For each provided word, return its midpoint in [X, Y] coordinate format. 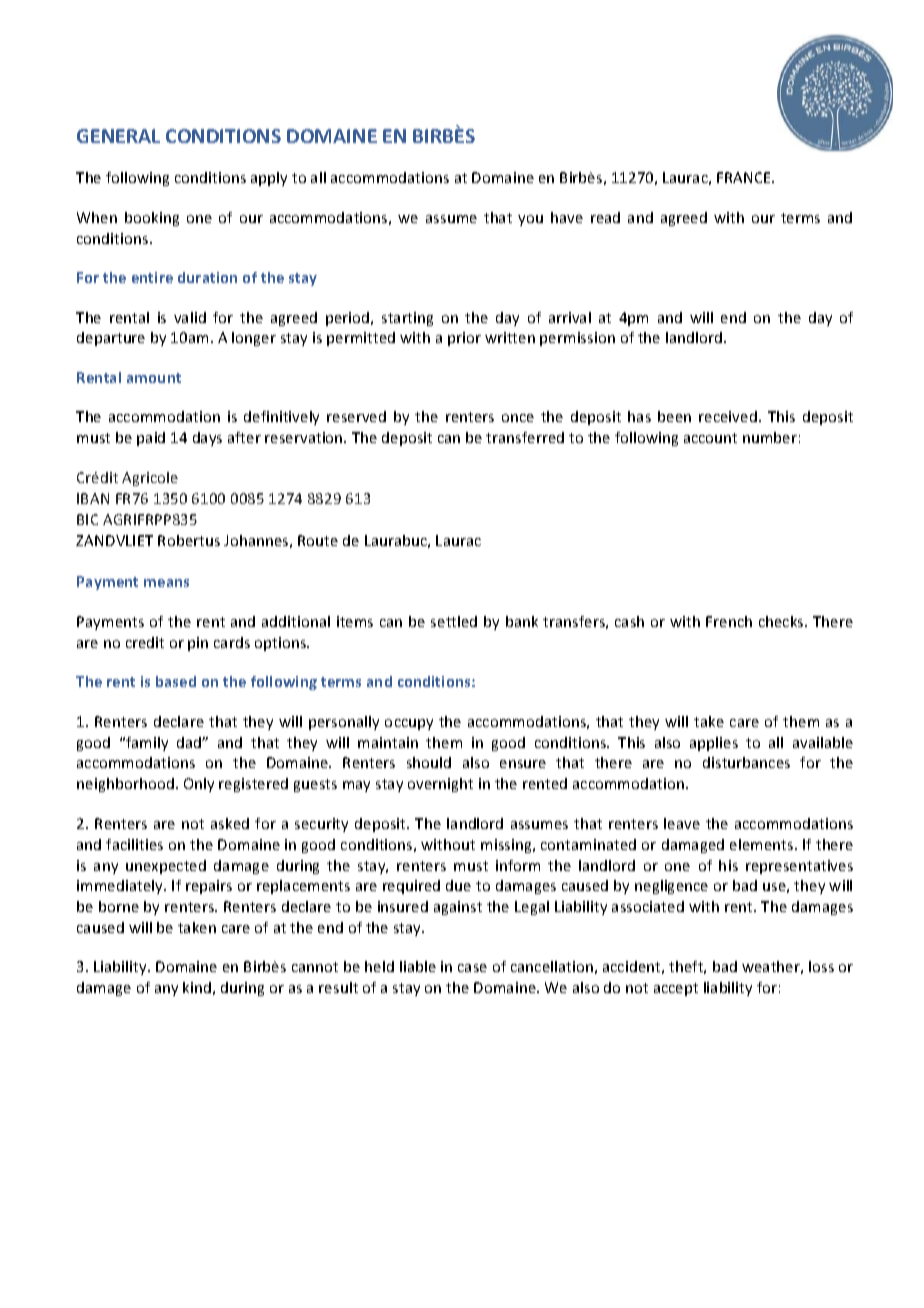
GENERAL [118, 136]
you [530, 220]
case [472, 968]
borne [119, 906]
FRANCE [745, 177]
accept [676, 989]
